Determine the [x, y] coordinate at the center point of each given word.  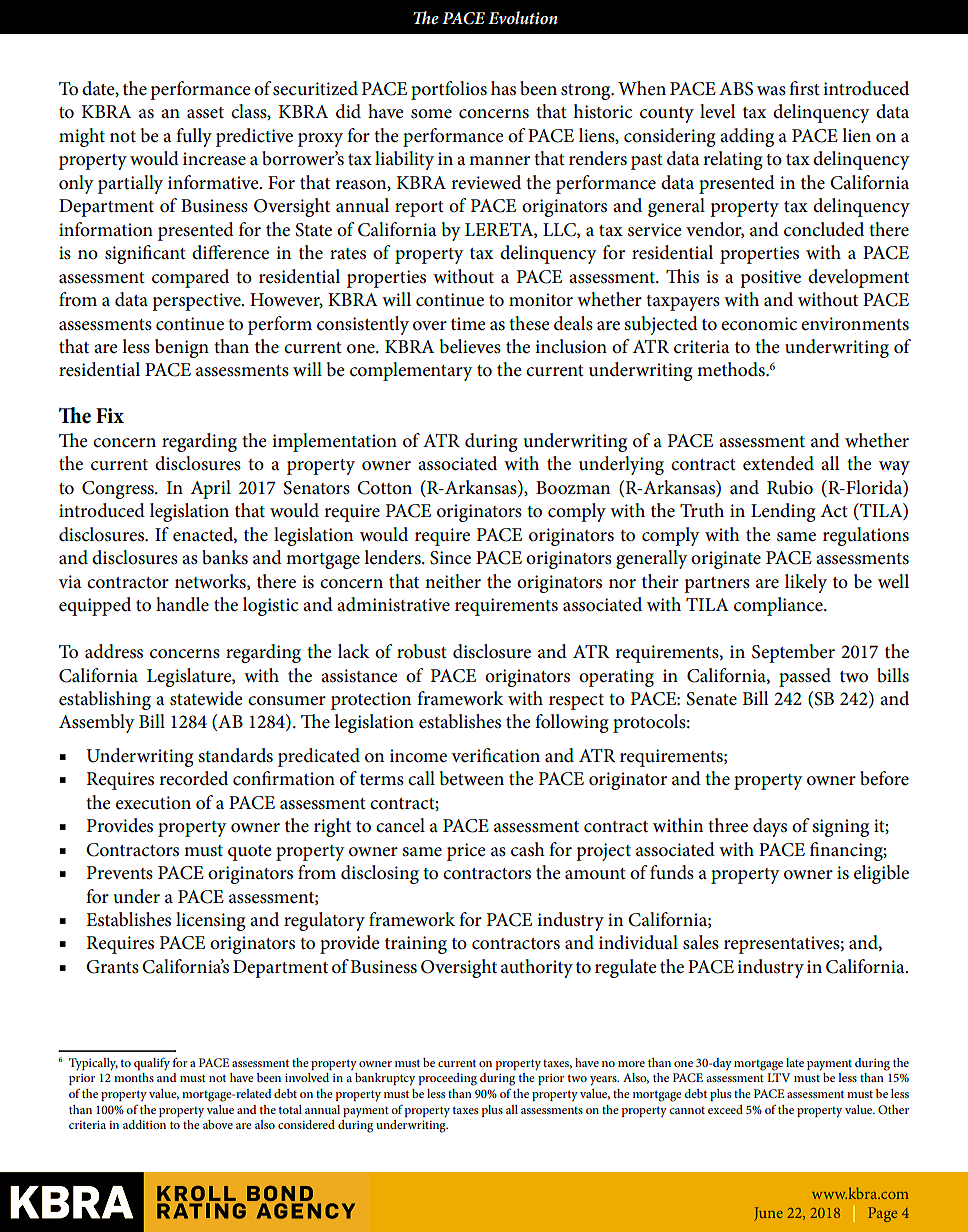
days [770, 827]
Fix [110, 415]
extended [778, 463]
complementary [411, 371]
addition [144, 1124]
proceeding [448, 1079]
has [503, 88]
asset [205, 113]
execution [153, 803]
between [472, 778]
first [804, 88]
